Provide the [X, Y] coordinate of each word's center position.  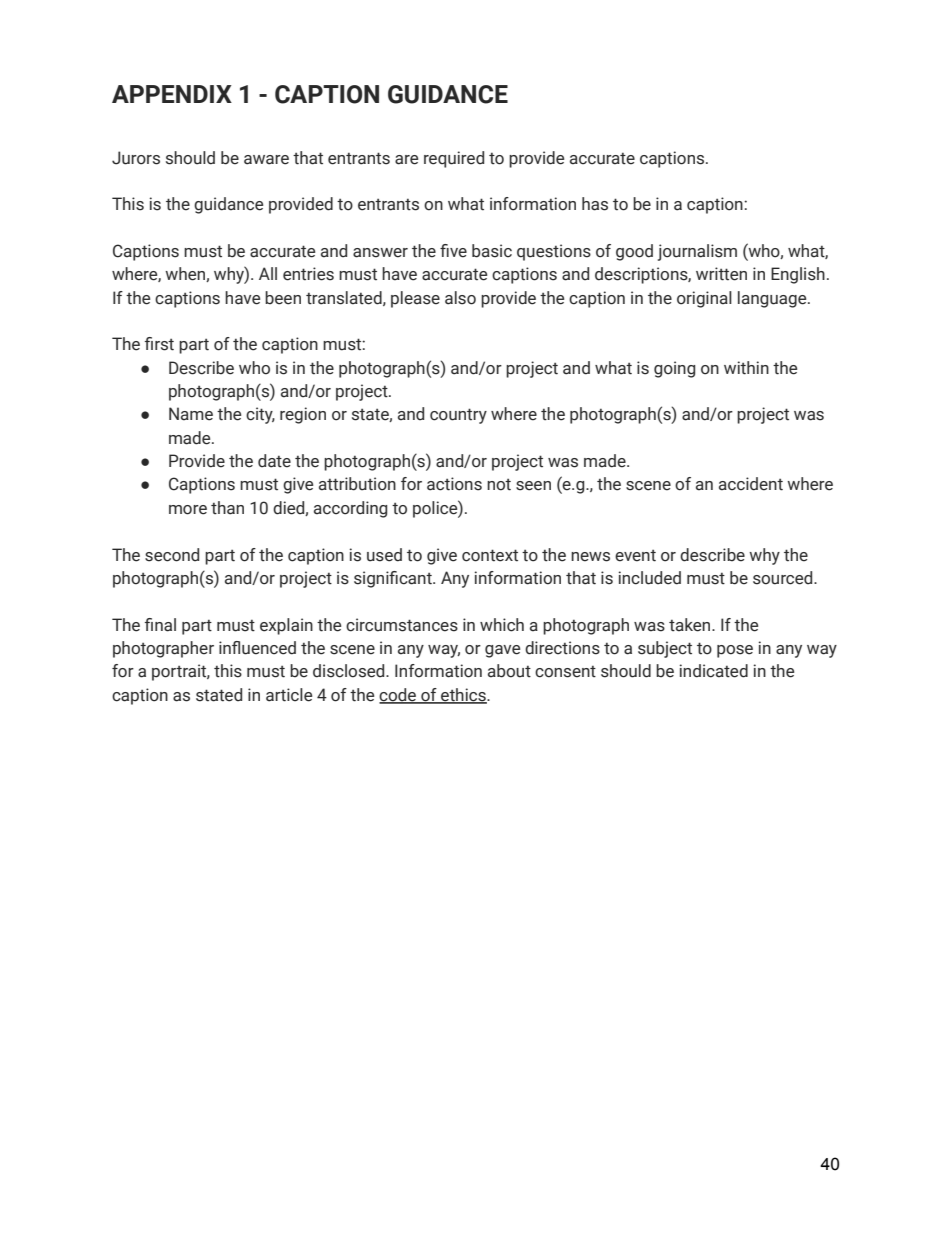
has [595, 204]
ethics [463, 695]
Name [191, 414]
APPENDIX [172, 94]
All [268, 273]
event [635, 555]
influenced [257, 648]
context [490, 555]
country [458, 416]
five [453, 251]
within [746, 368]
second [172, 555]
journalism [697, 252]
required [454, 159]
